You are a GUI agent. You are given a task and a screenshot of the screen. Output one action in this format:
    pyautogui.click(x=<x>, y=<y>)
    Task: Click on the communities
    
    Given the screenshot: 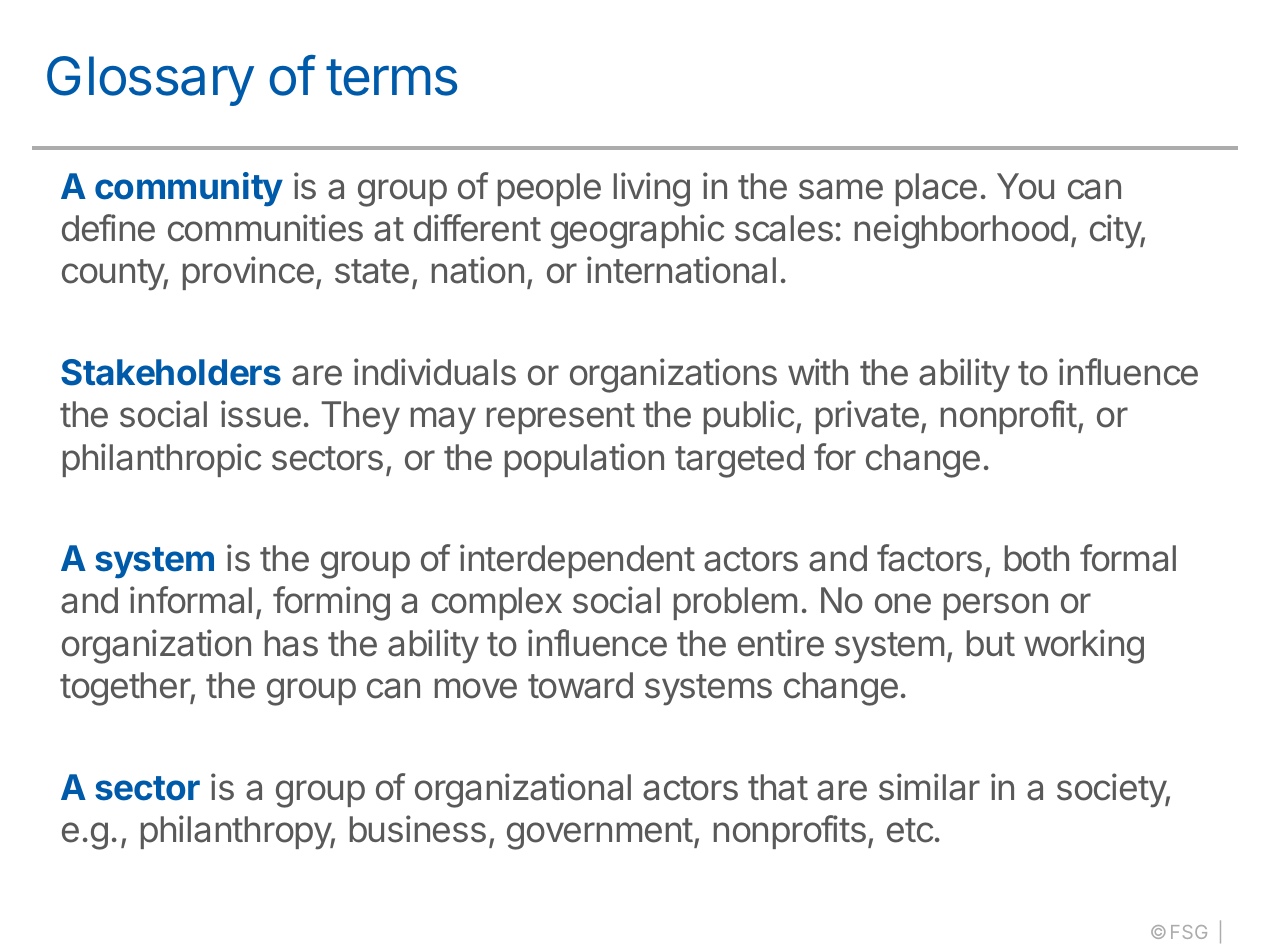 What is the action you would take?
    pyautogui.click(x=265, y=228)
